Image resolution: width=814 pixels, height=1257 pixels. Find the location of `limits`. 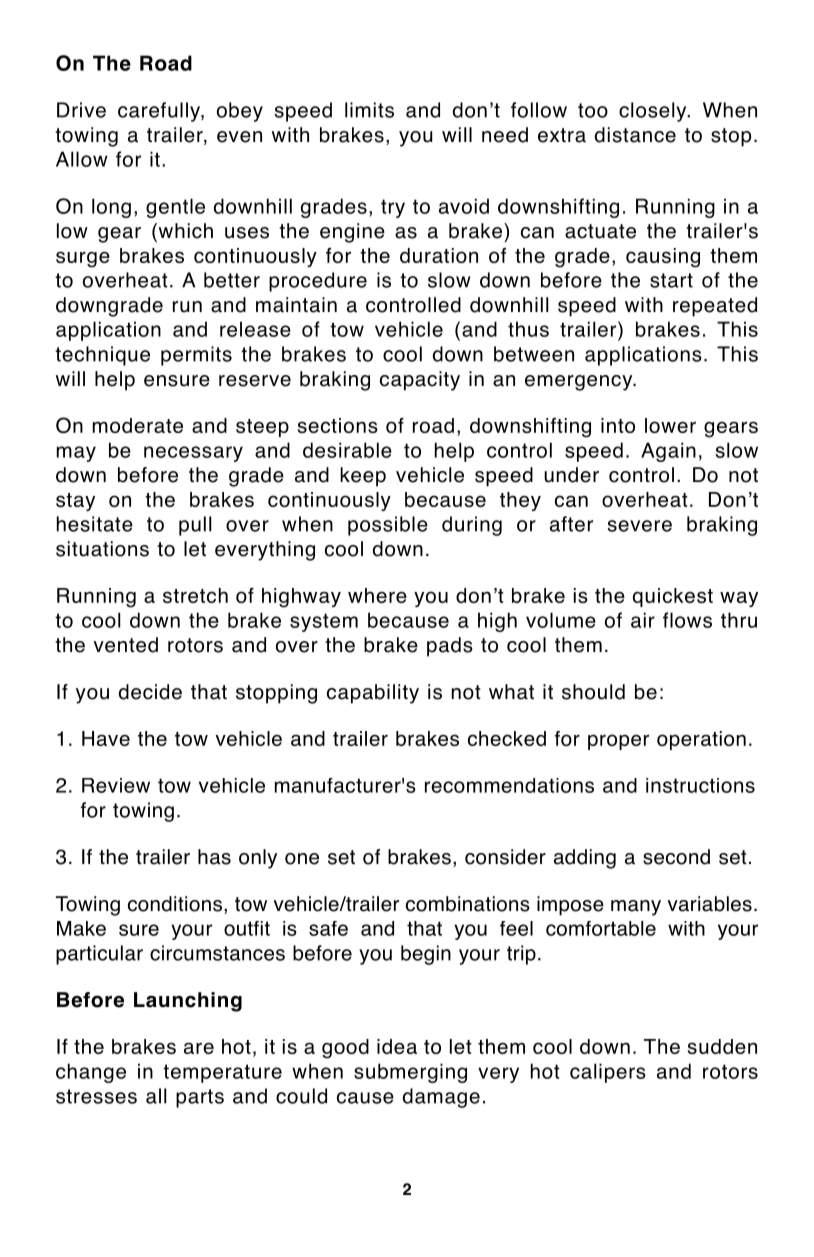

limits is located at coordinates (369, 110).
